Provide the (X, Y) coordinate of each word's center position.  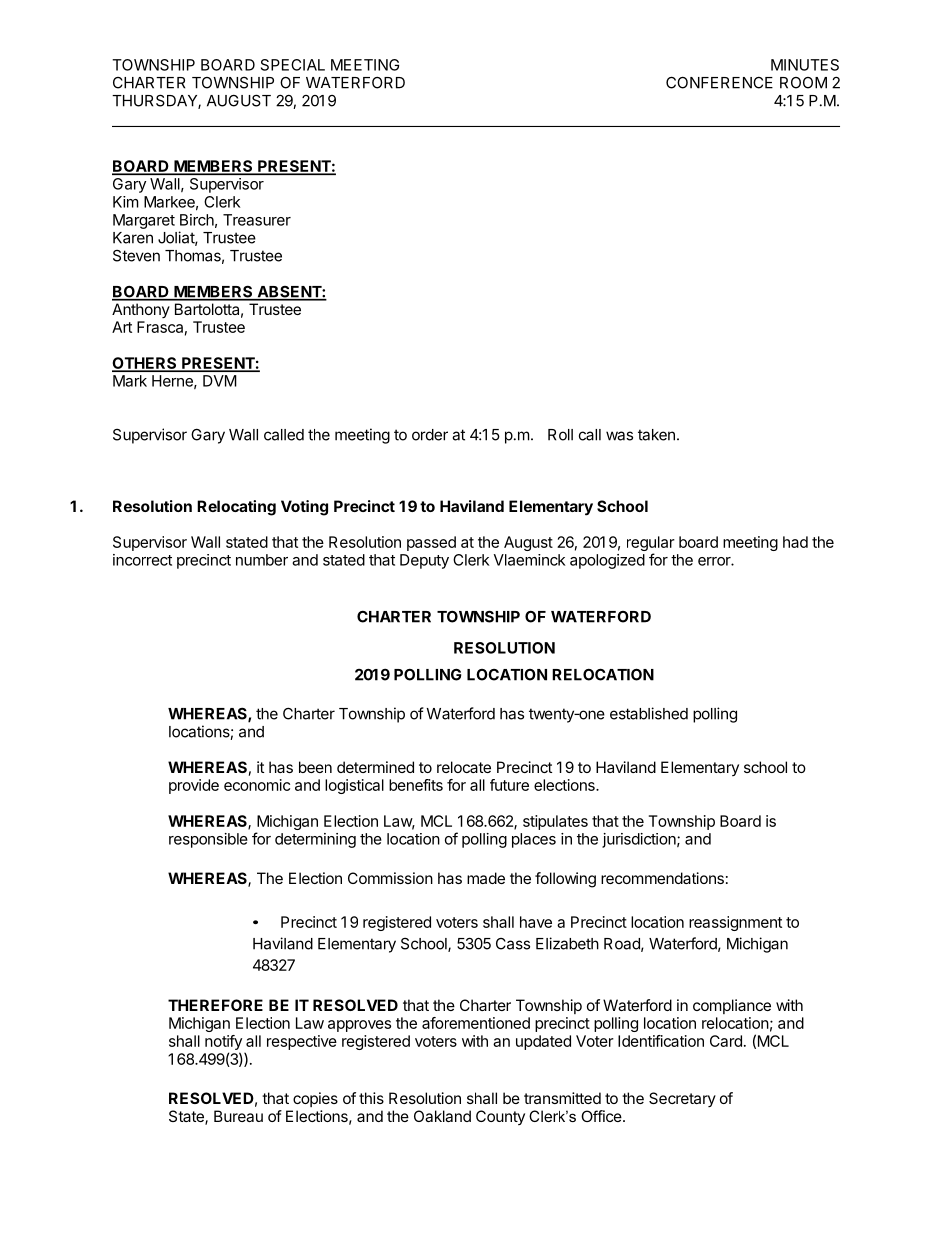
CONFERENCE (719, 82)
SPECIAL (293, 65)
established (649, 713)
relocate (464, 767)
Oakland (442, 1116)
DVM (219, 381)
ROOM (803, 83)
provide (194, 786)
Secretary (682, 1099)
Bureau (238, 1116)
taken (656, 435)
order (430, 435)
